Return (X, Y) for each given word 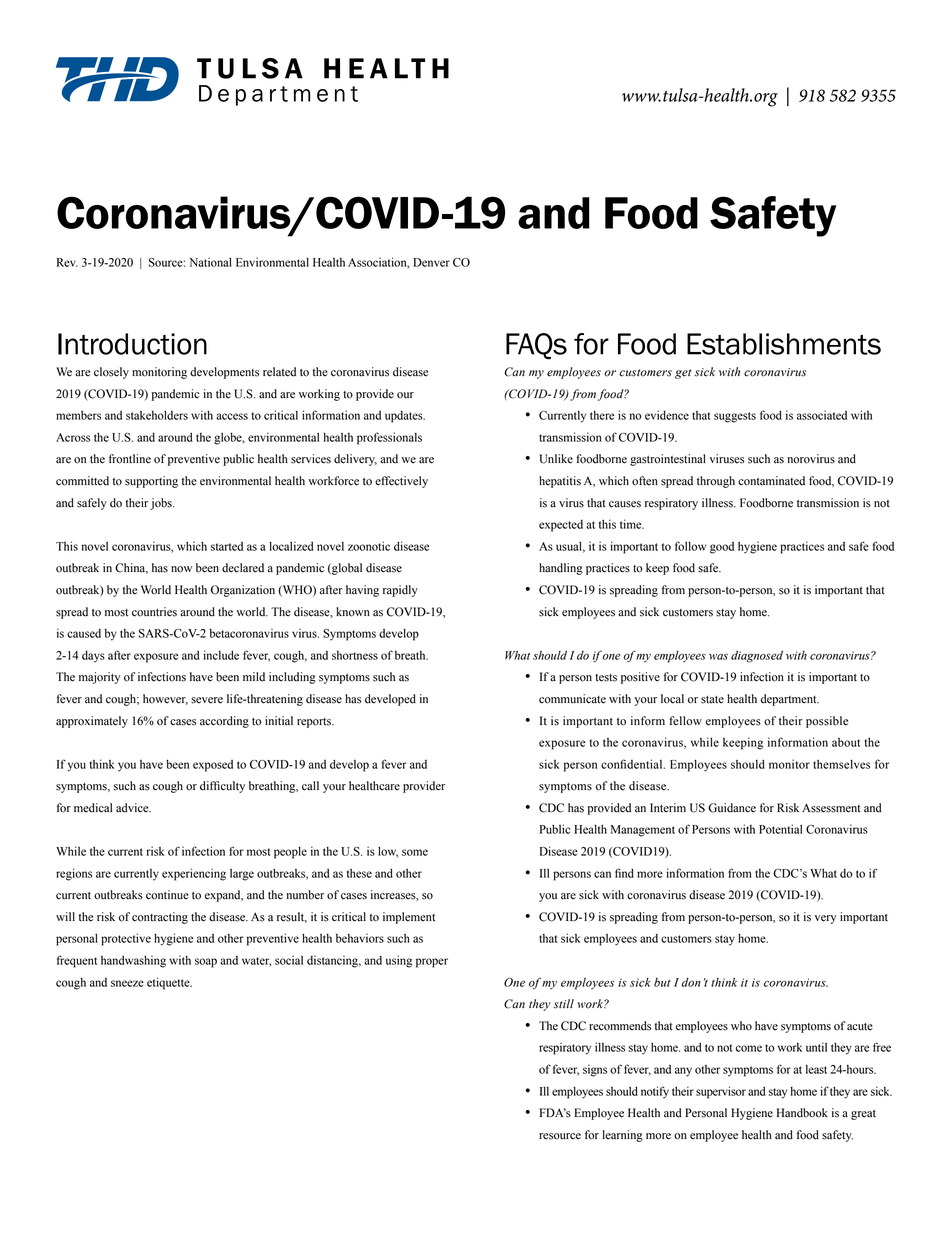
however (165, 699)
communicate (572, 699)
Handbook (802, 1113)
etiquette (169, 983)
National (211, 262)
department (790, 700)
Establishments (784, 344)
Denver (431, 262)
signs (595, 1070)
